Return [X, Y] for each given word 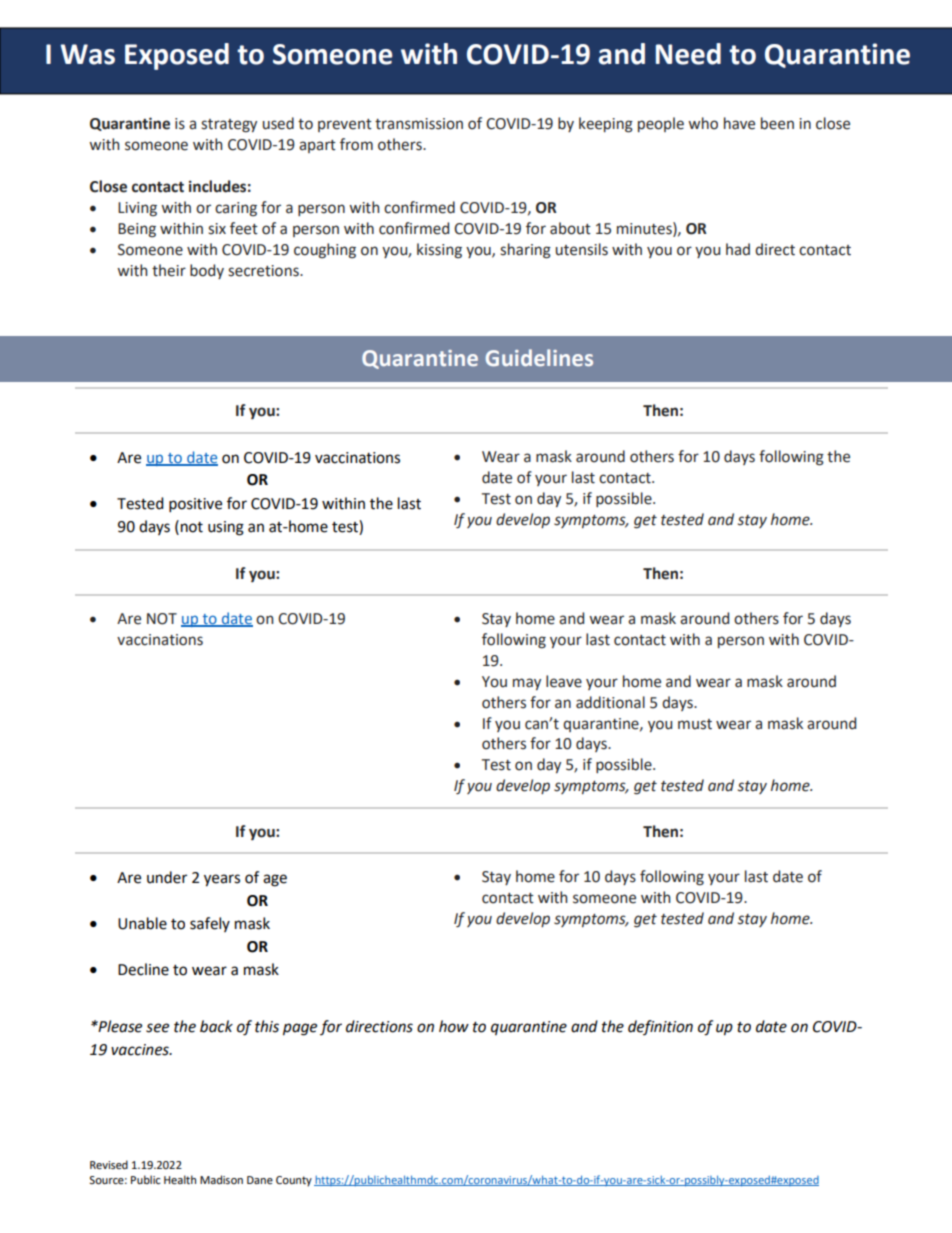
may [527, 684]
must [695, 724]
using [226, 528]
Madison [221, 1180]
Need [688, 54]
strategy [229, 126]
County [294, 1181]
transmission [419, 124]
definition [660, 1027]
